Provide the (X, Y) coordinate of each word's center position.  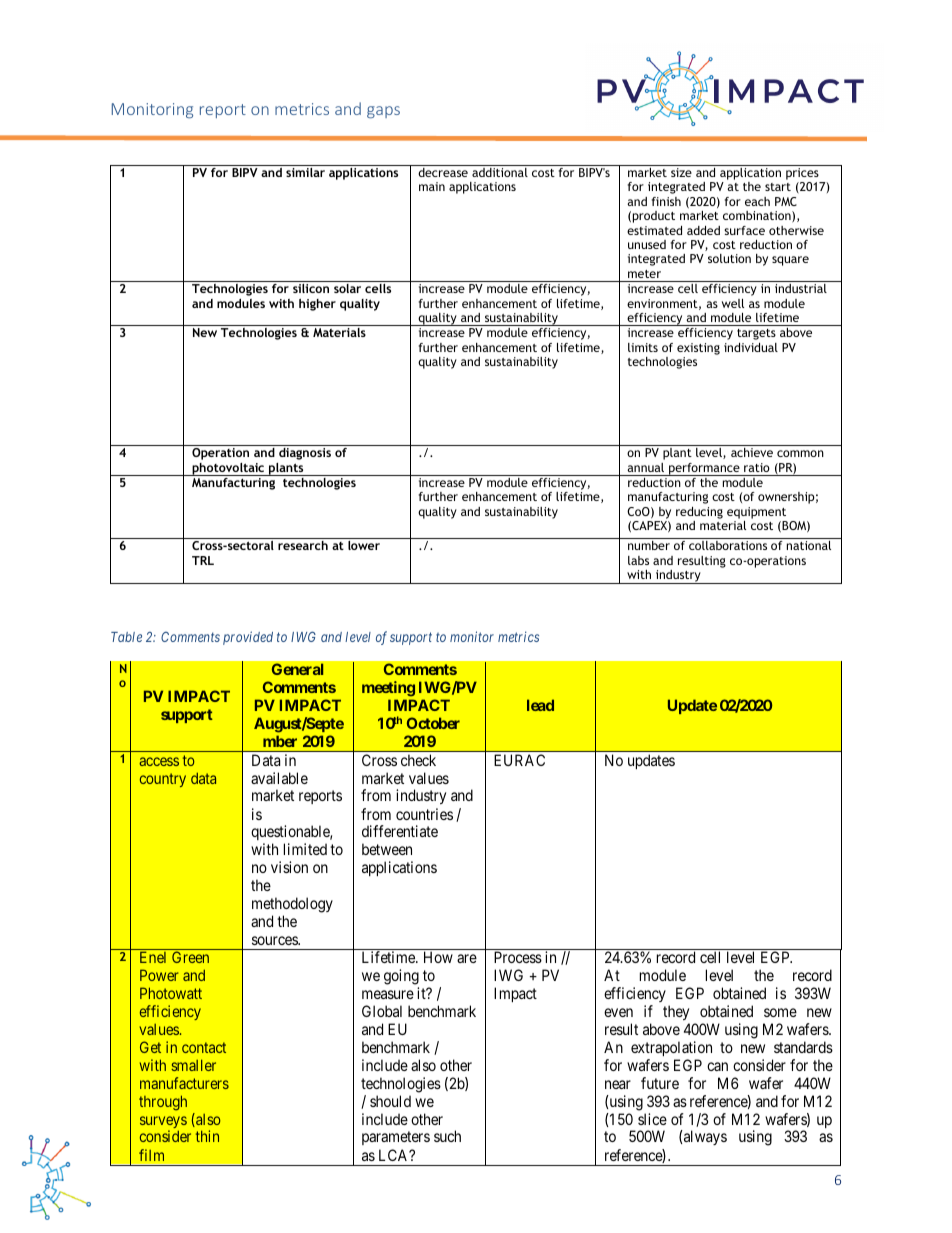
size (681, 172)
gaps (383, 112)
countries (424, 814)
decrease (443, 172)
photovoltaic (228, 469)
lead (540, 705)
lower (364, 545)
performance (704, 469)
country (163, 780)
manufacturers (184, 1083)
